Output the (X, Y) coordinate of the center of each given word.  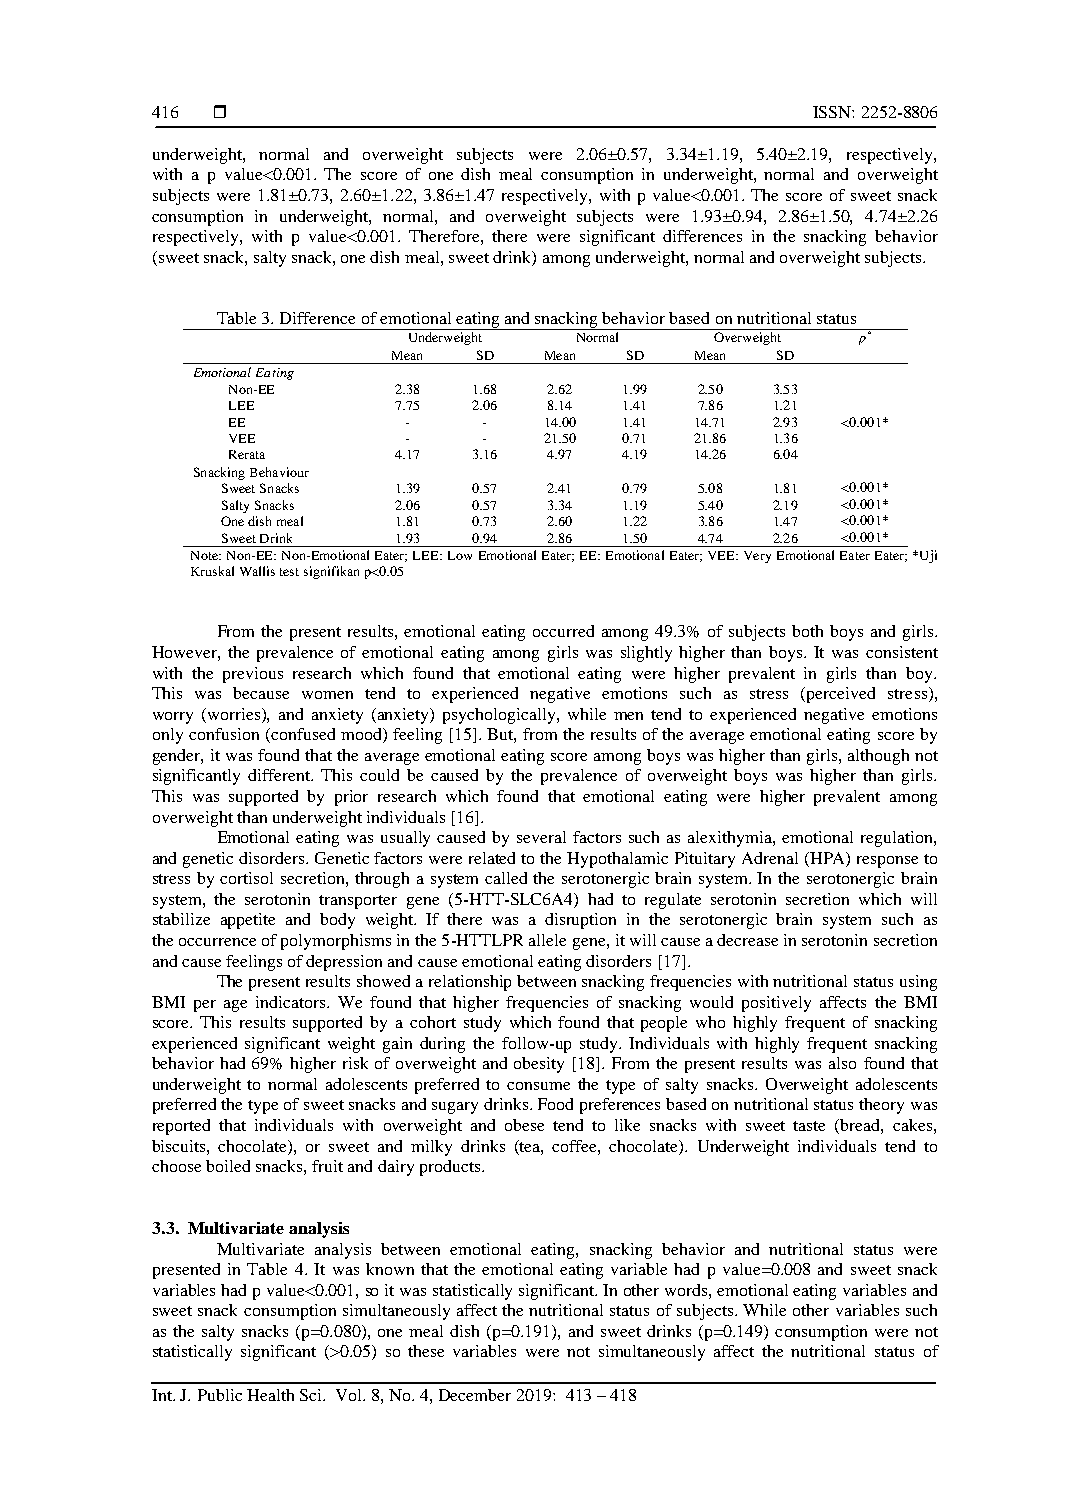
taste (809, 1126)
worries (235, 714)
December (475, 1395)
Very (757, 557)
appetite (248, 921)
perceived (839, 695)
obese (524, 1125)
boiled (228, 1166)
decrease (747, 940)
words (687, 1290)
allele (547, 940)
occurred (563, 631)
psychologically (500, 716)
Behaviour (279, 472)
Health (270, 1395)
